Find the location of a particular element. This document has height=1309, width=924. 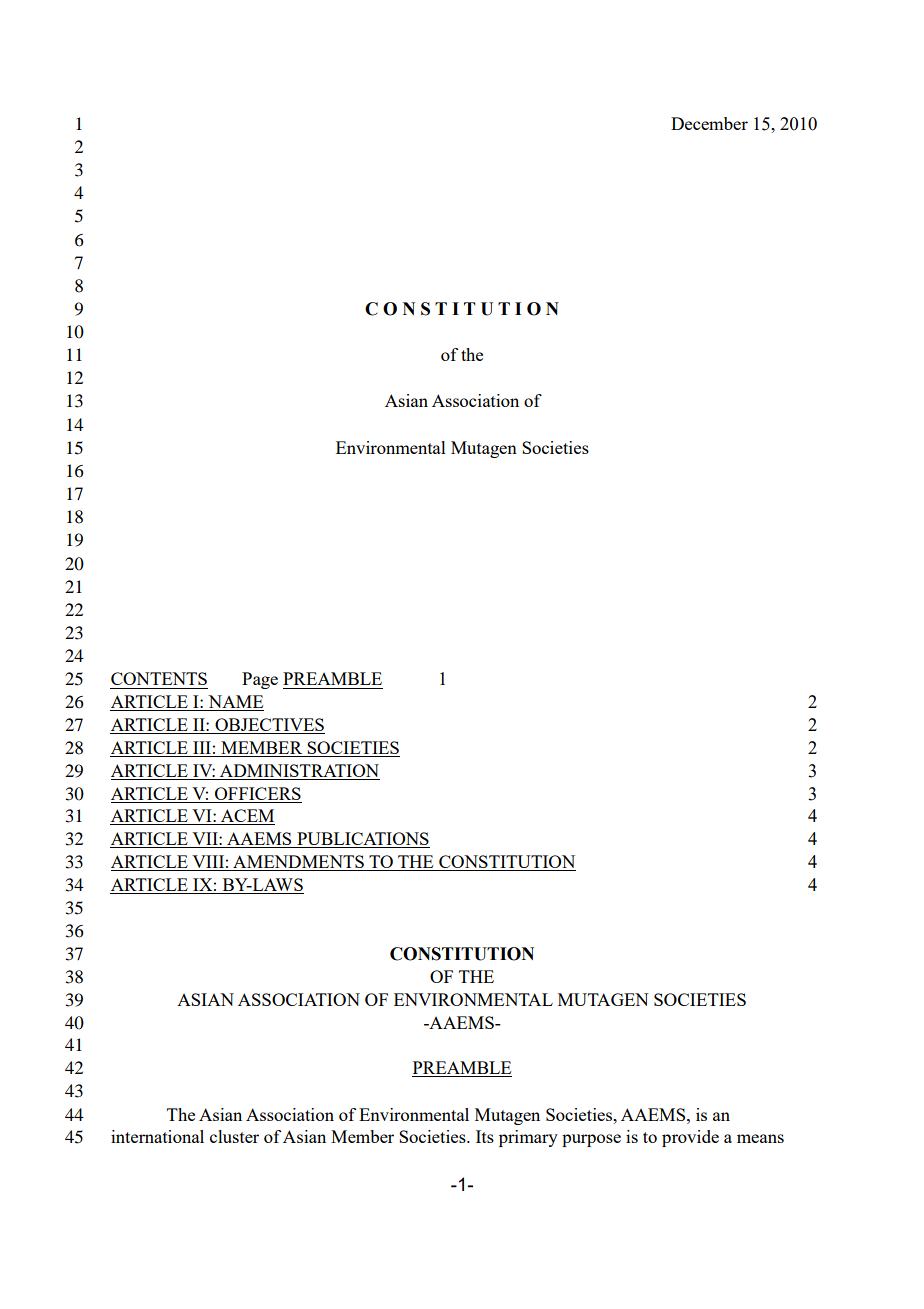

PUBLICATIONS is located at coordinates (362, 840).
